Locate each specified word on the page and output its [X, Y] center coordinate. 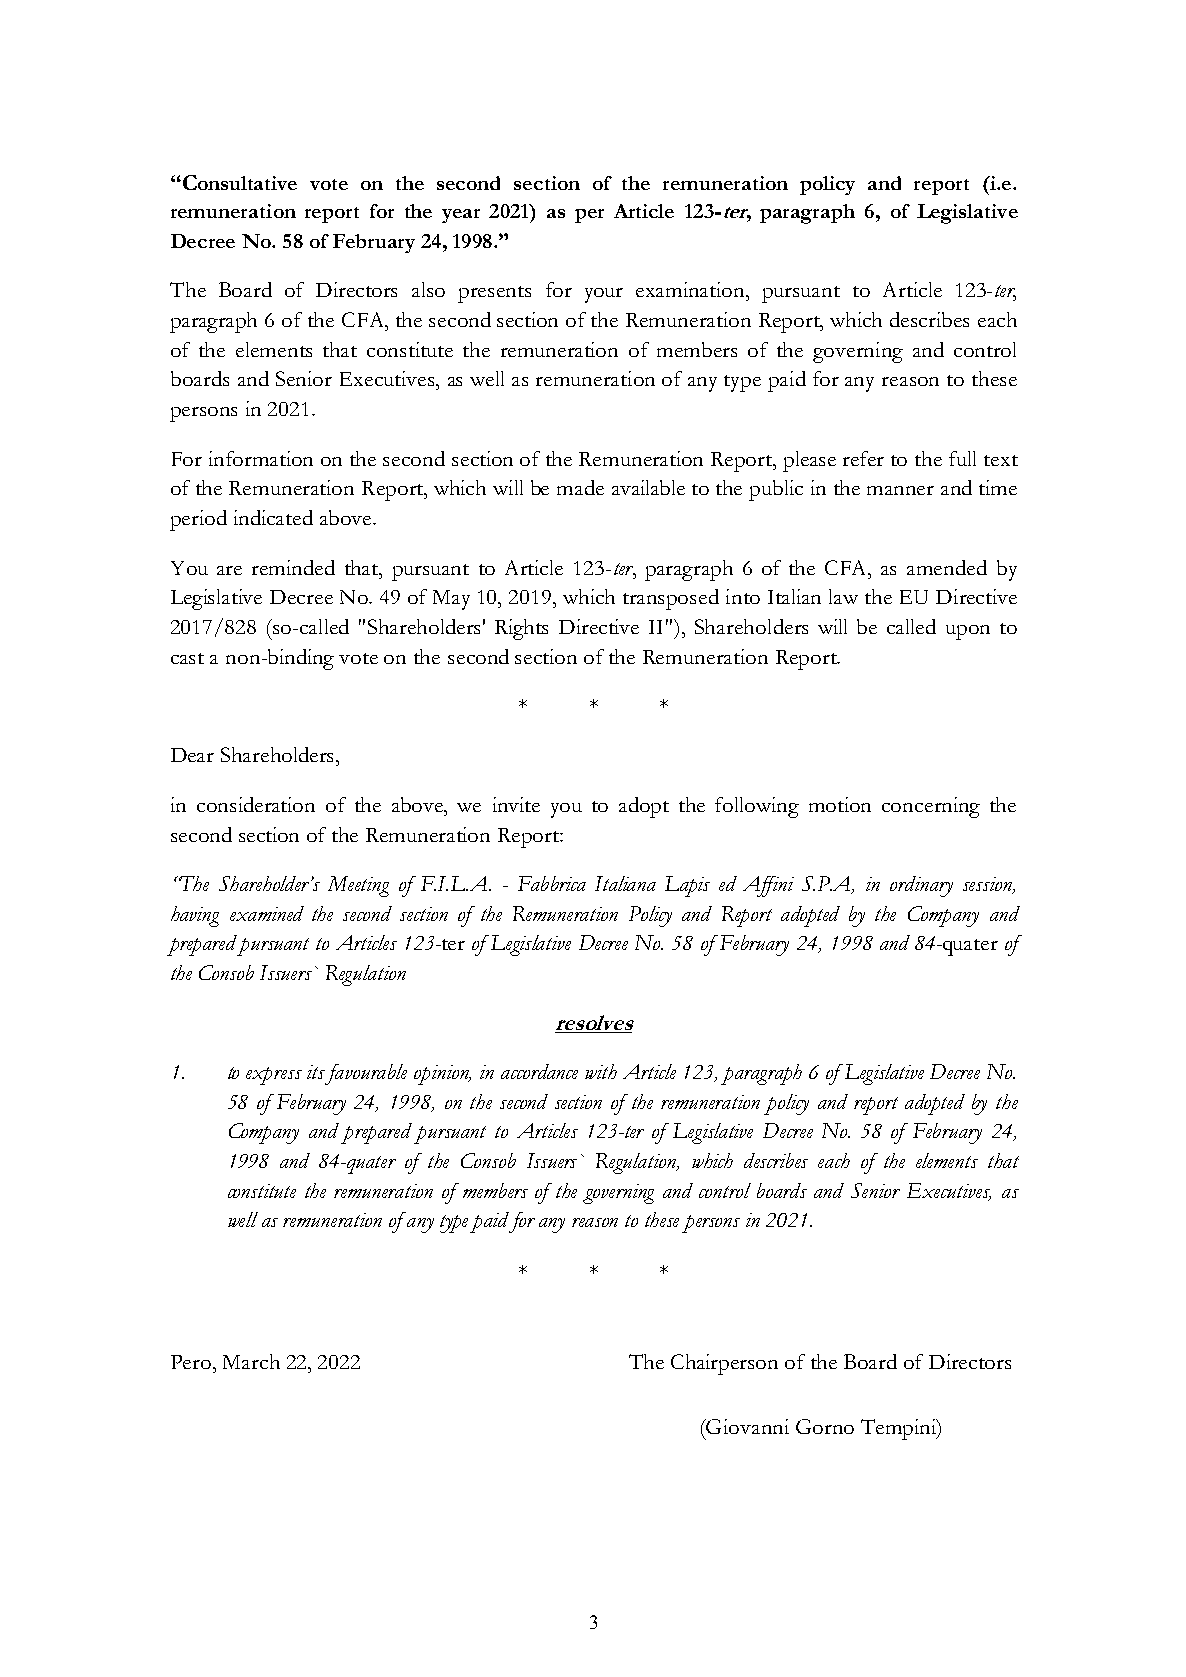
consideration [256, 804]
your [604, 295]
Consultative [238, 182]
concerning [931, 807]
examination [691, 289]
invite [516, 804]
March [251, 1361]
